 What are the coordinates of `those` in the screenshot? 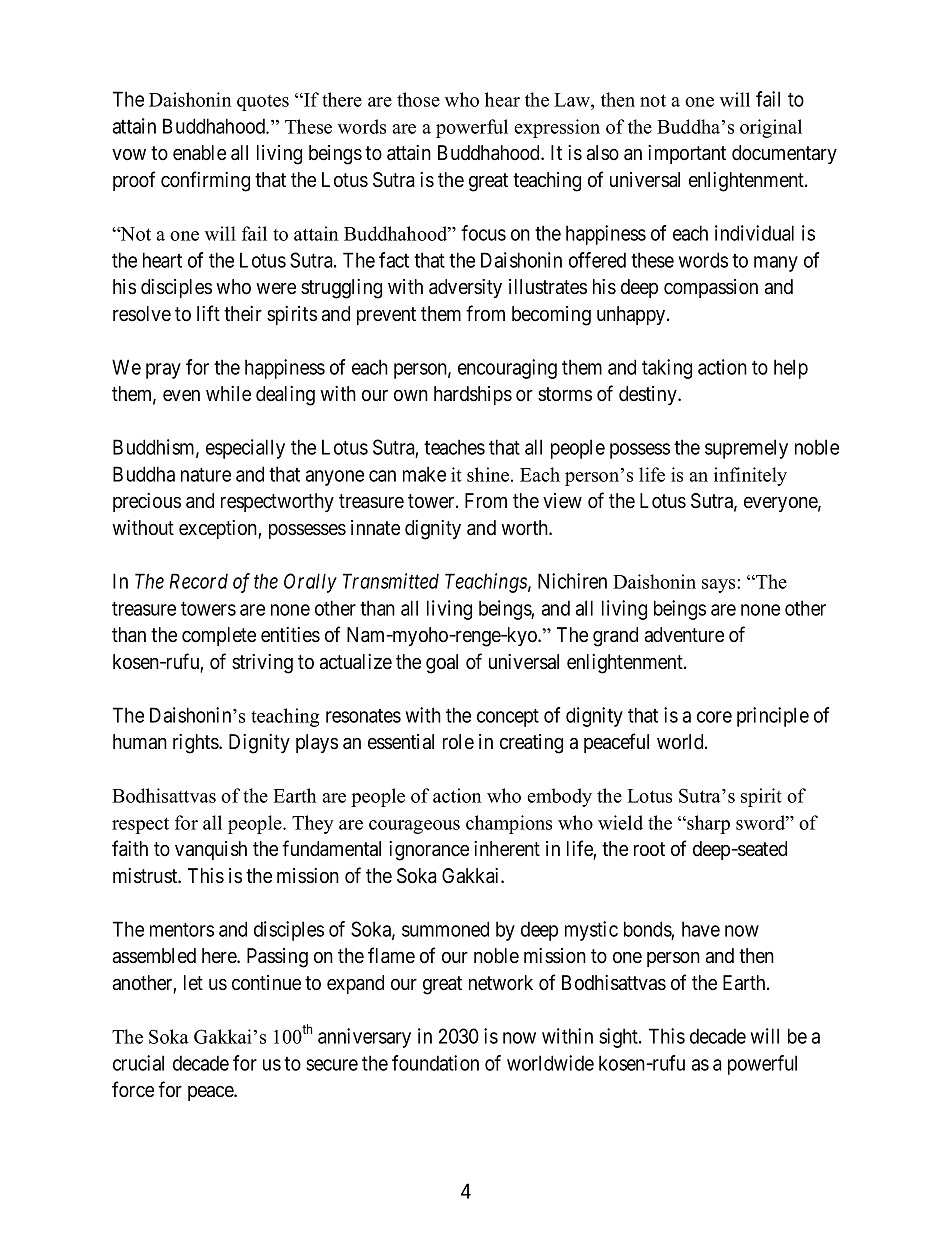 It's located at (418, 99).
